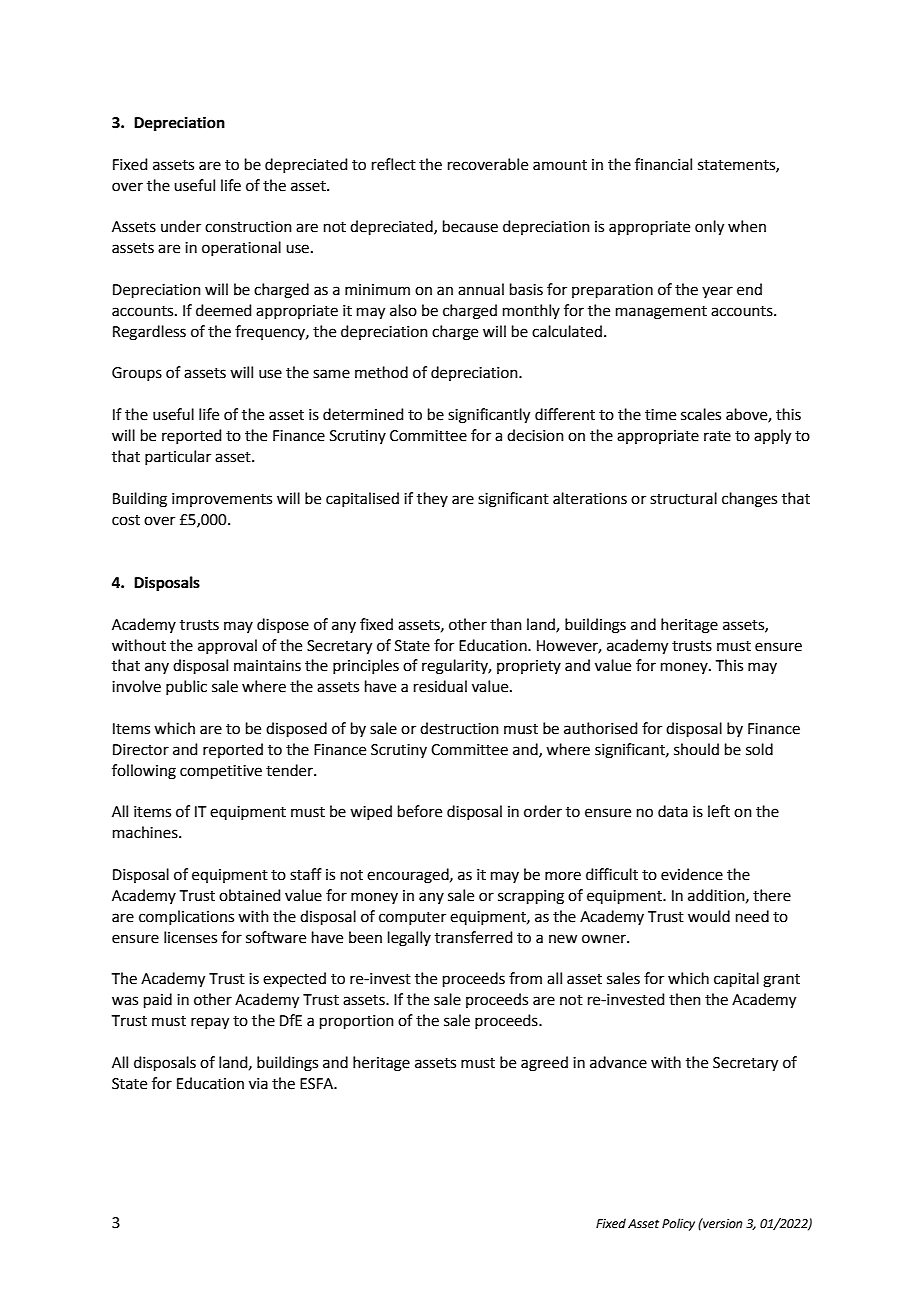 The image size is (924, 1308). I want to click on agreed, so click(544, 1064).
